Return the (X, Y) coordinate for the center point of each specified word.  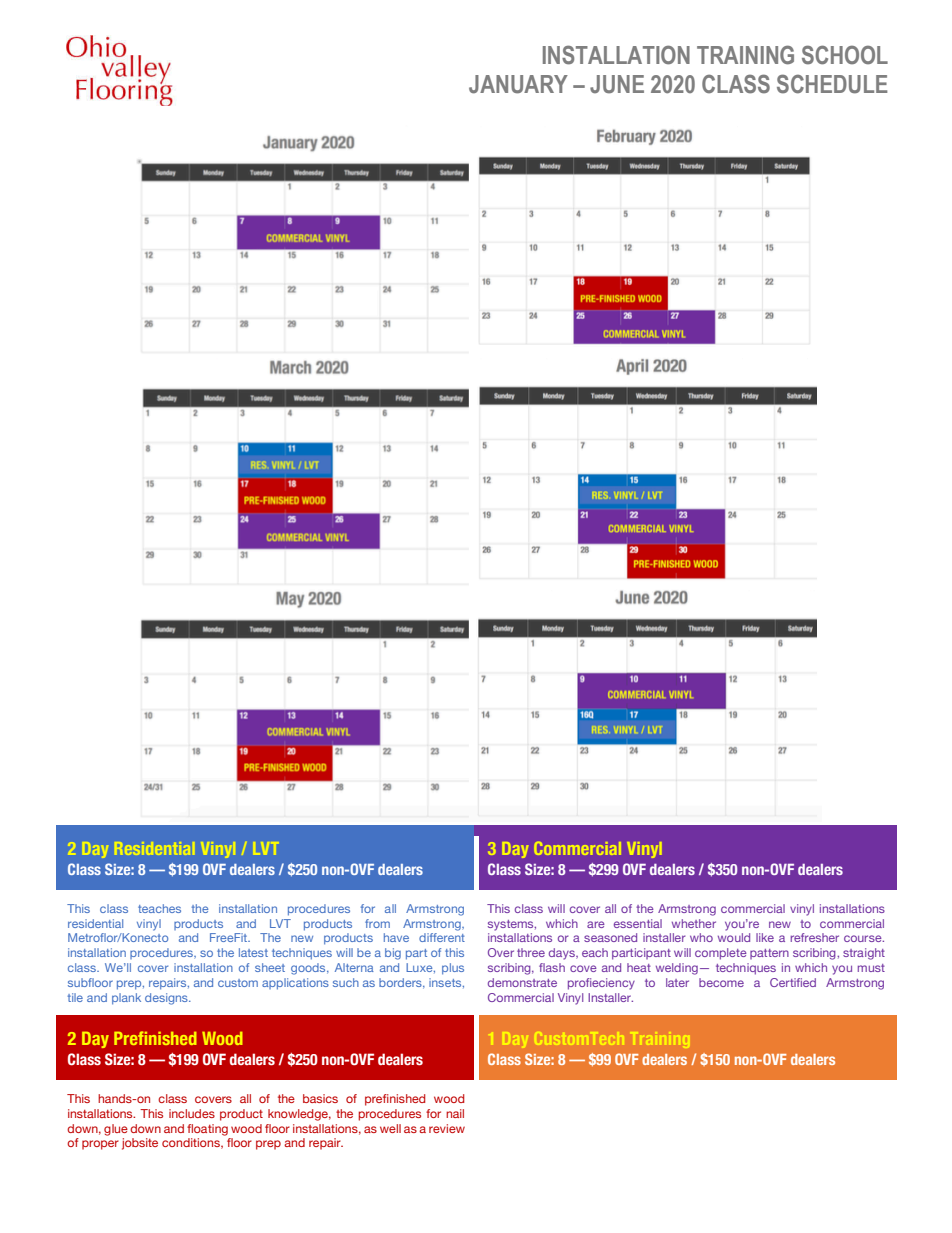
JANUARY (518, 84)
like (765, 937)
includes (192, 1113)
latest (253, 952)
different (442, 937)
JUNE (617, 84)
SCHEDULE (832, 84)
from (377, 923)
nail (455, 1113)
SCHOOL (845, 55)
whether (694, 923)
